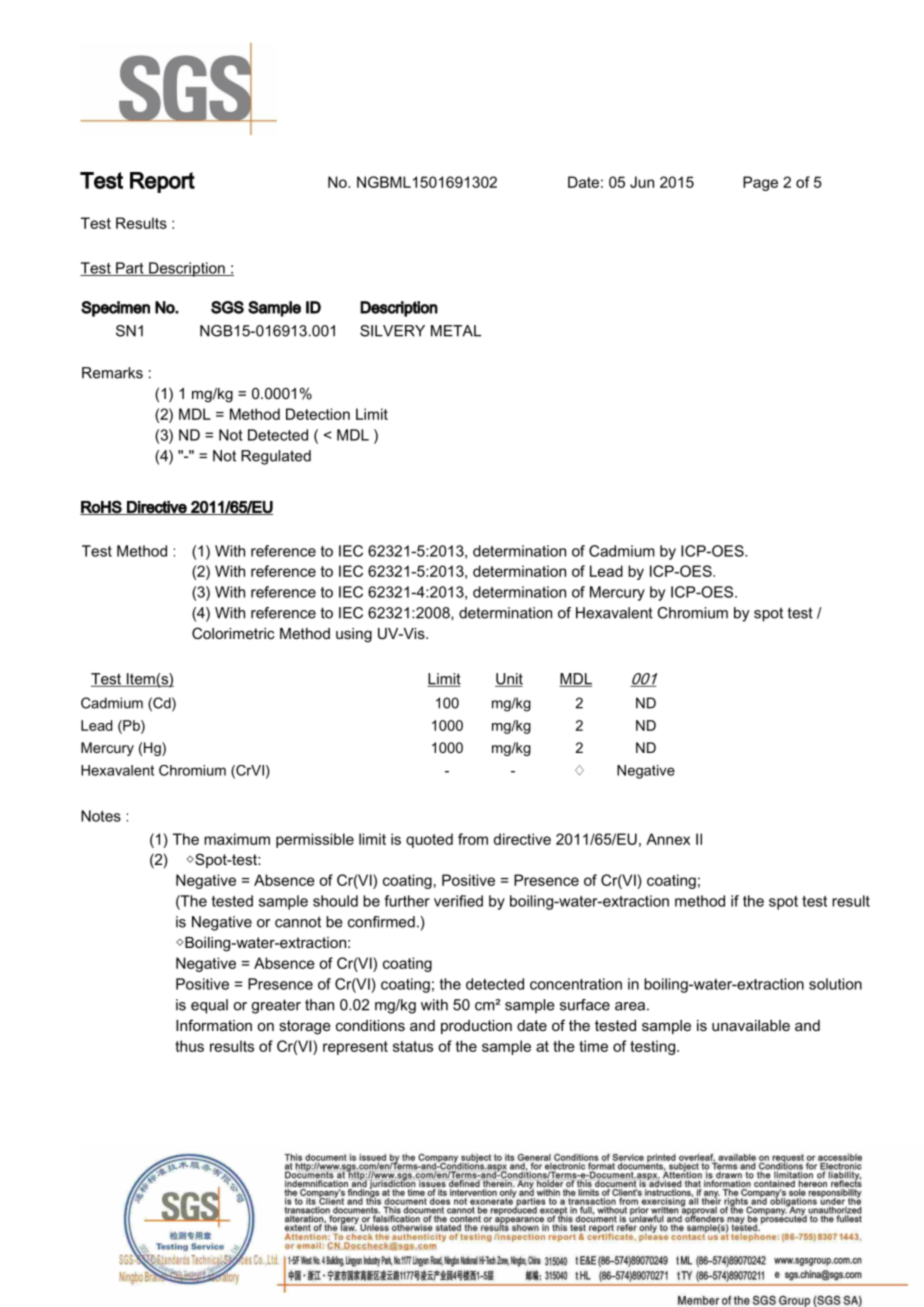 The height and width of the screenshot is (1307, 924). Describe the element at coordinates (760, 183) in the screenshot. I see `Page` at that location.
